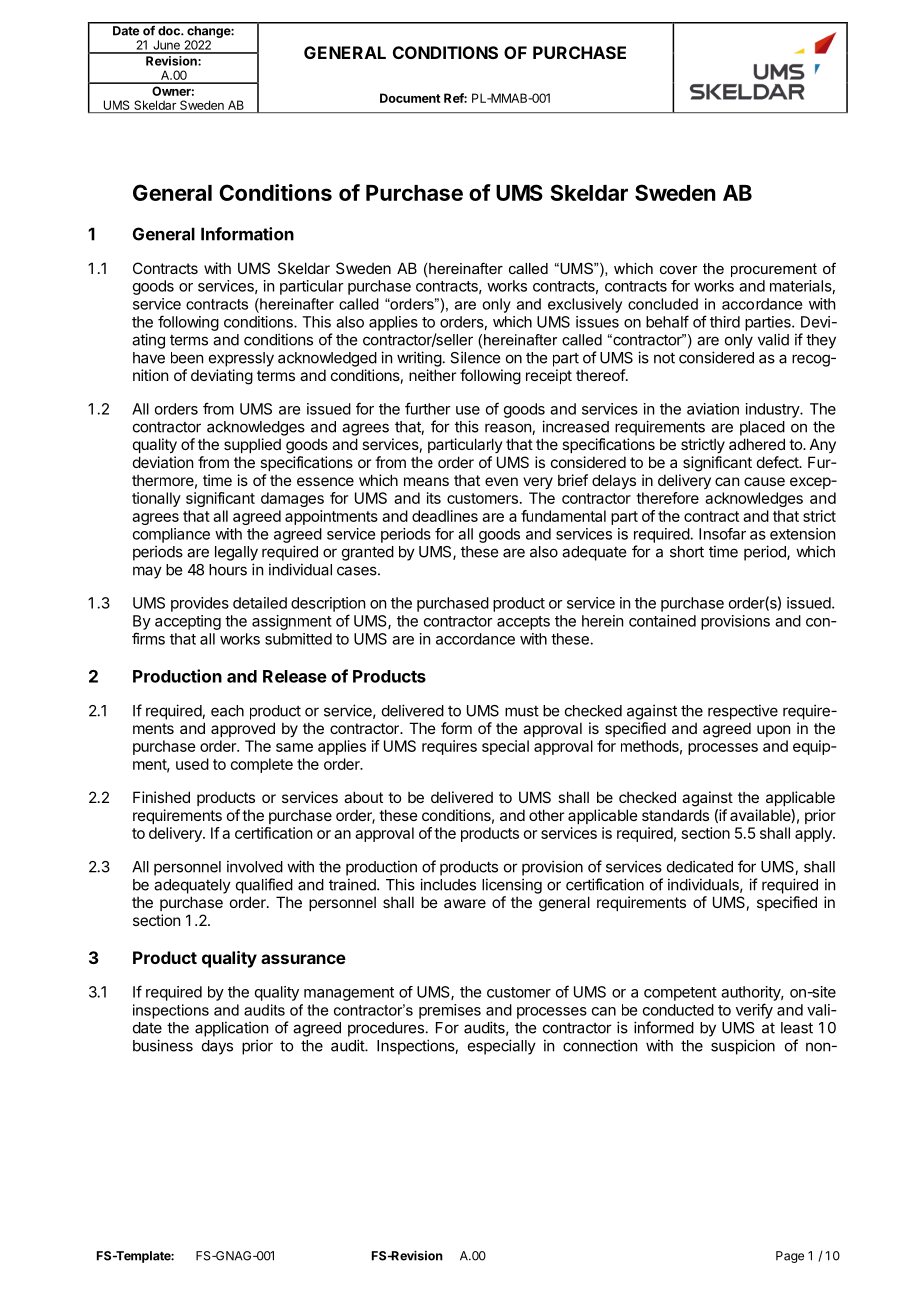 This page has height=1308, width=924. Describe the element at coordinates (465, 903) in the page. I see `aware` at that location.
